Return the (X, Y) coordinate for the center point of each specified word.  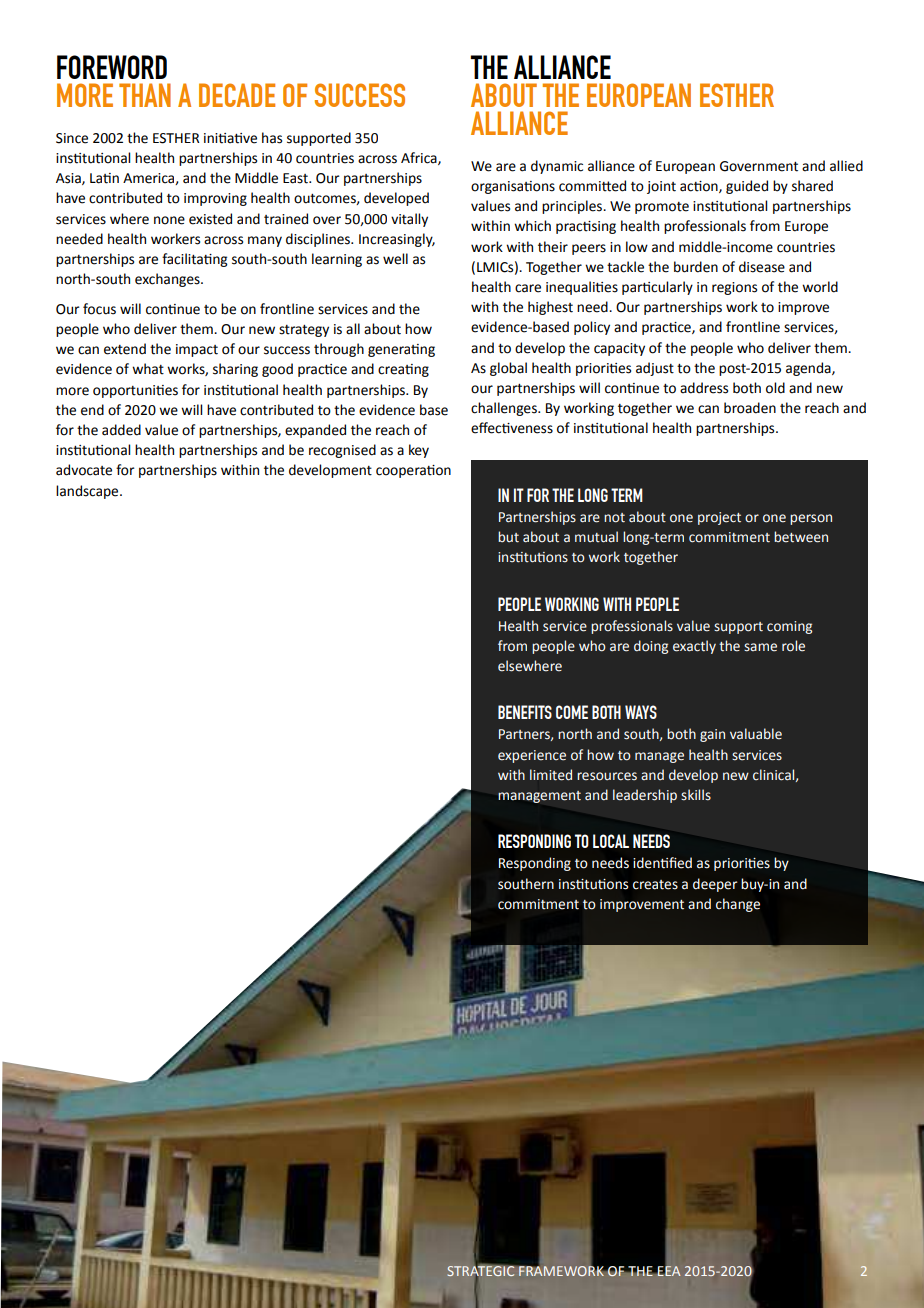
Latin (104, 178)
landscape (88, 492)
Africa (420, 158)
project (719, 518)
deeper (715, 885)
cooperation (413, 471)
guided (747, 187)
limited (551, 775)
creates (655, 885)
